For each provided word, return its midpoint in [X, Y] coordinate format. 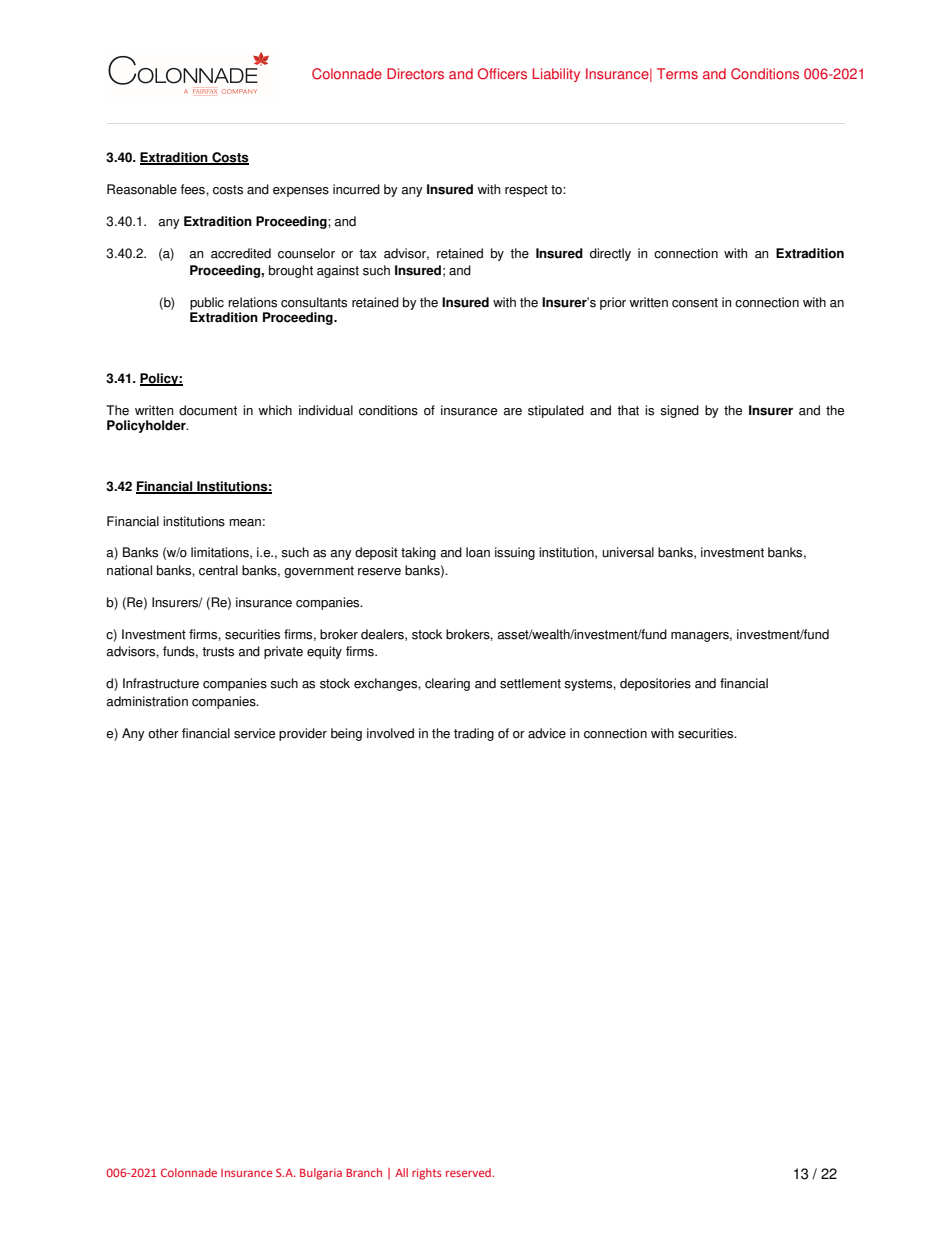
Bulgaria [321, 1174]
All [401, 1172]
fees [193, 189]
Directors [415, 74]
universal [628, 552]
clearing [447, 684]
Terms [677, 74]
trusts [218, 652]
